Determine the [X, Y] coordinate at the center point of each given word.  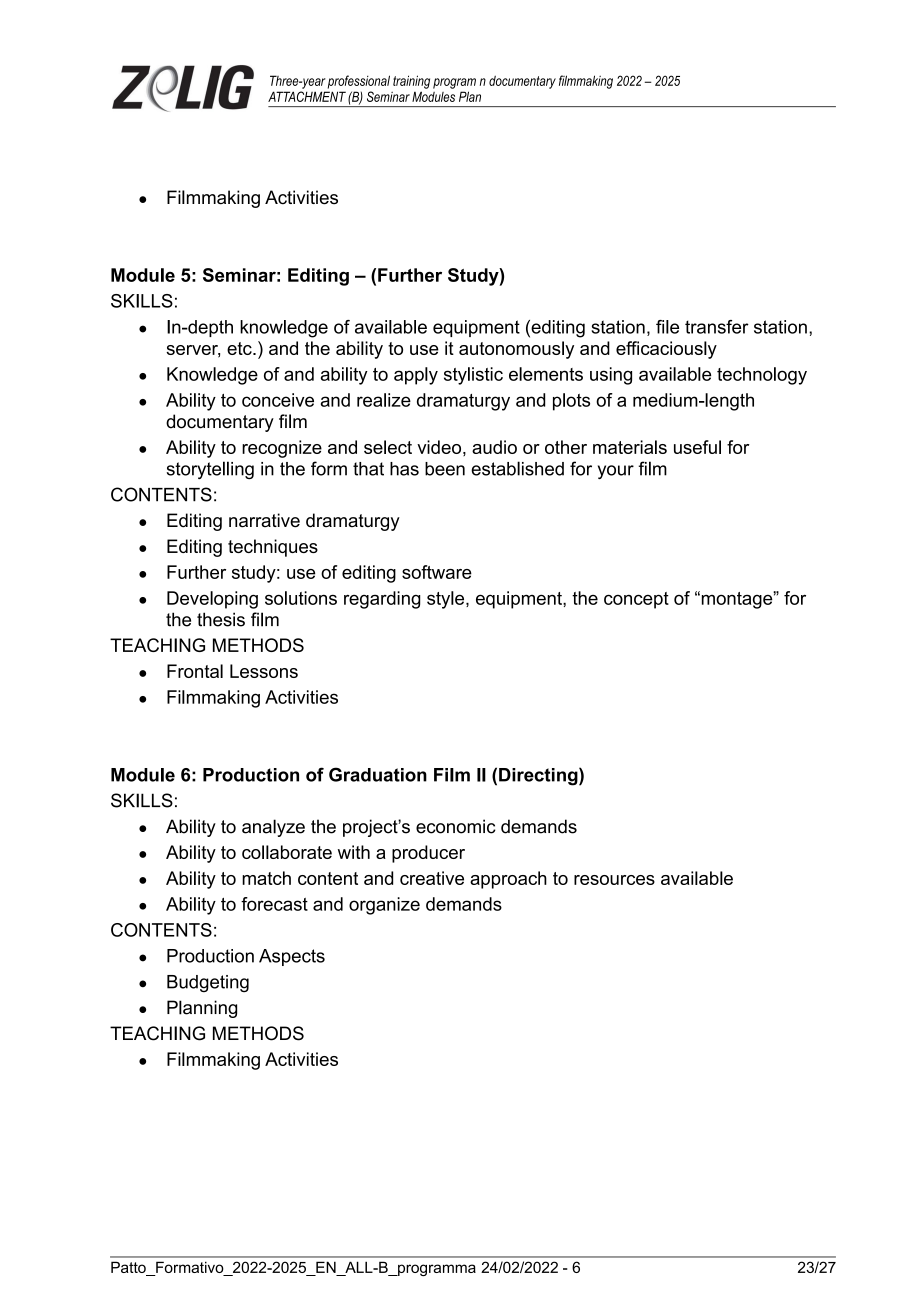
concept [636, 600]
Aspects [292, 957]
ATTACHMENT [307, 96]
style [447, 600]
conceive [278, 400]
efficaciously [666, 350]
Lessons [264, 671]
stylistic [473, 376]
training [411, 82]
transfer [717, 327]
